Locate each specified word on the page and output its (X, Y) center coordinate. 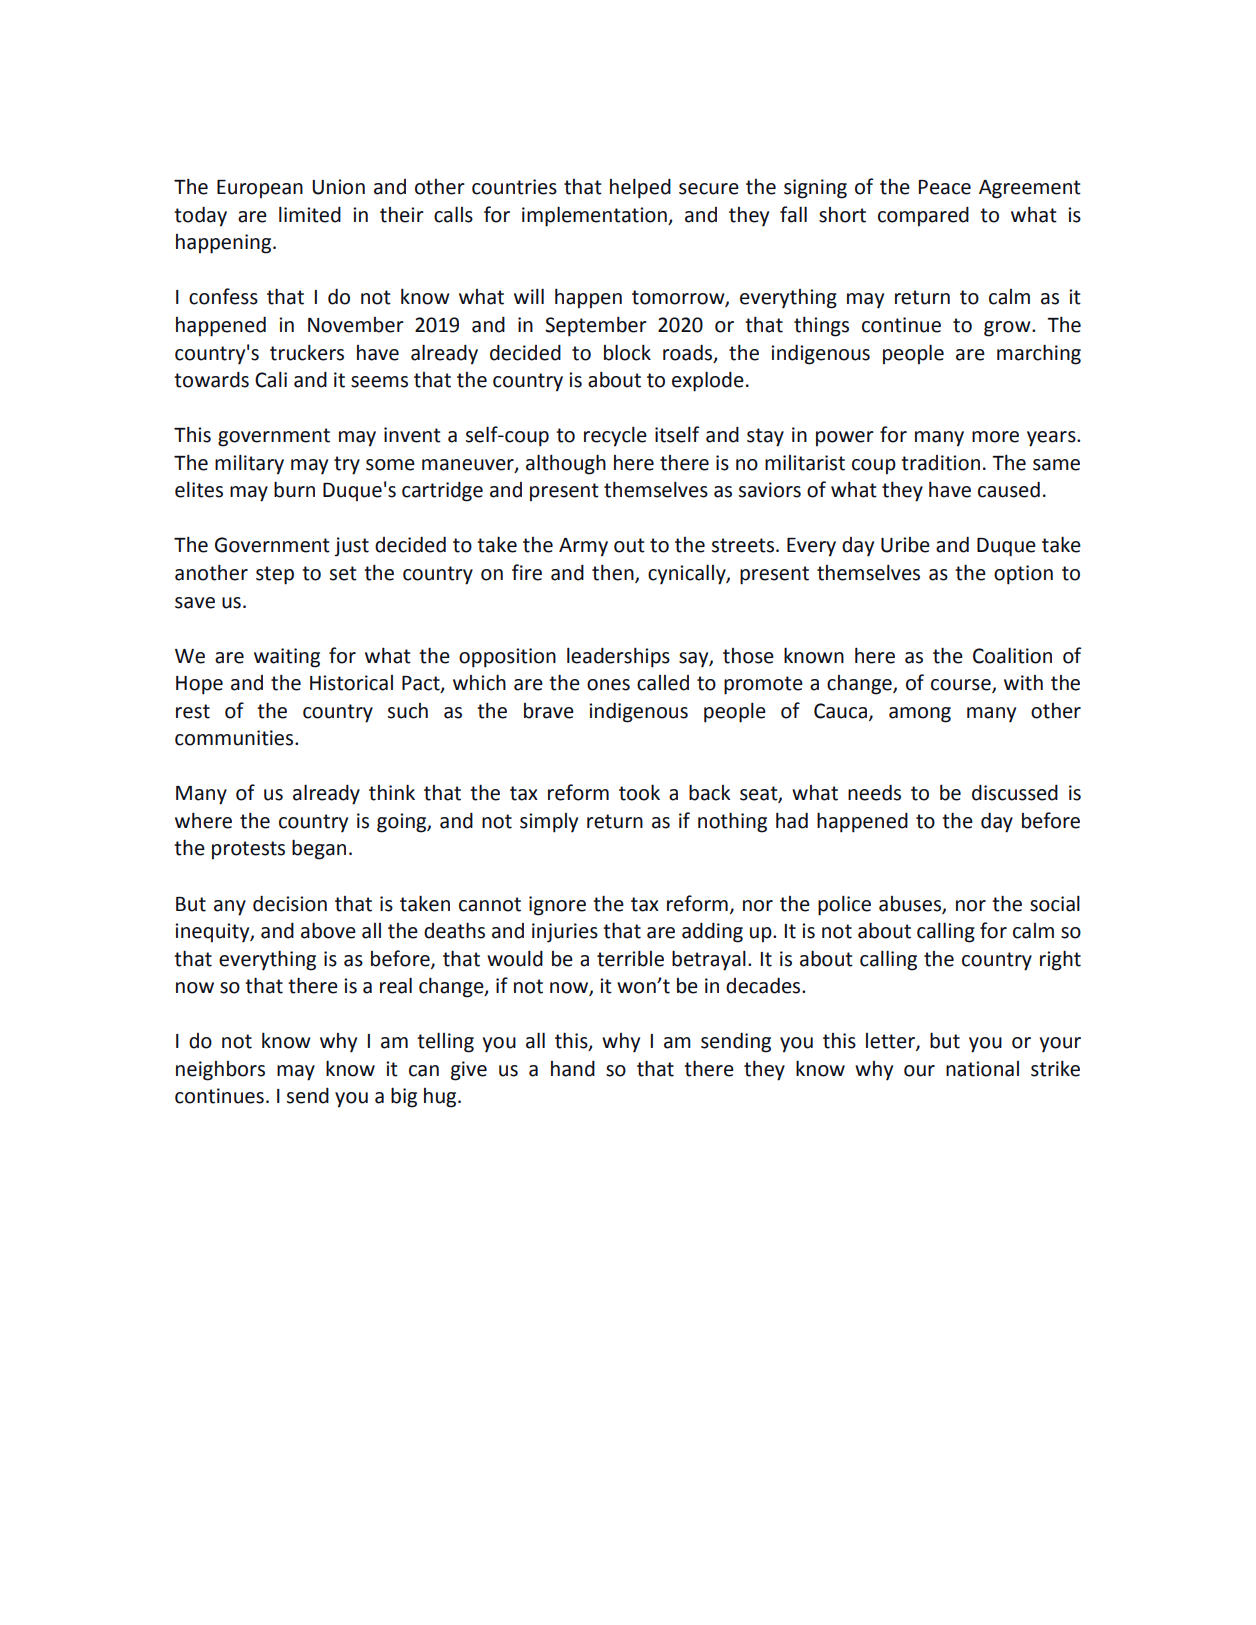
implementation (595, 216)
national (982, 1069)
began (319, 849)
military (249, 465)
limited (310, 215)
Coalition (1012, 655)
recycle (615, 437)
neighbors (220, 1071)
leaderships (618, 657)
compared (923, 217)
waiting (287, 658)
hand (573, 1069)
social (1055, 904)
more (995, 437)
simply (549, 823)
